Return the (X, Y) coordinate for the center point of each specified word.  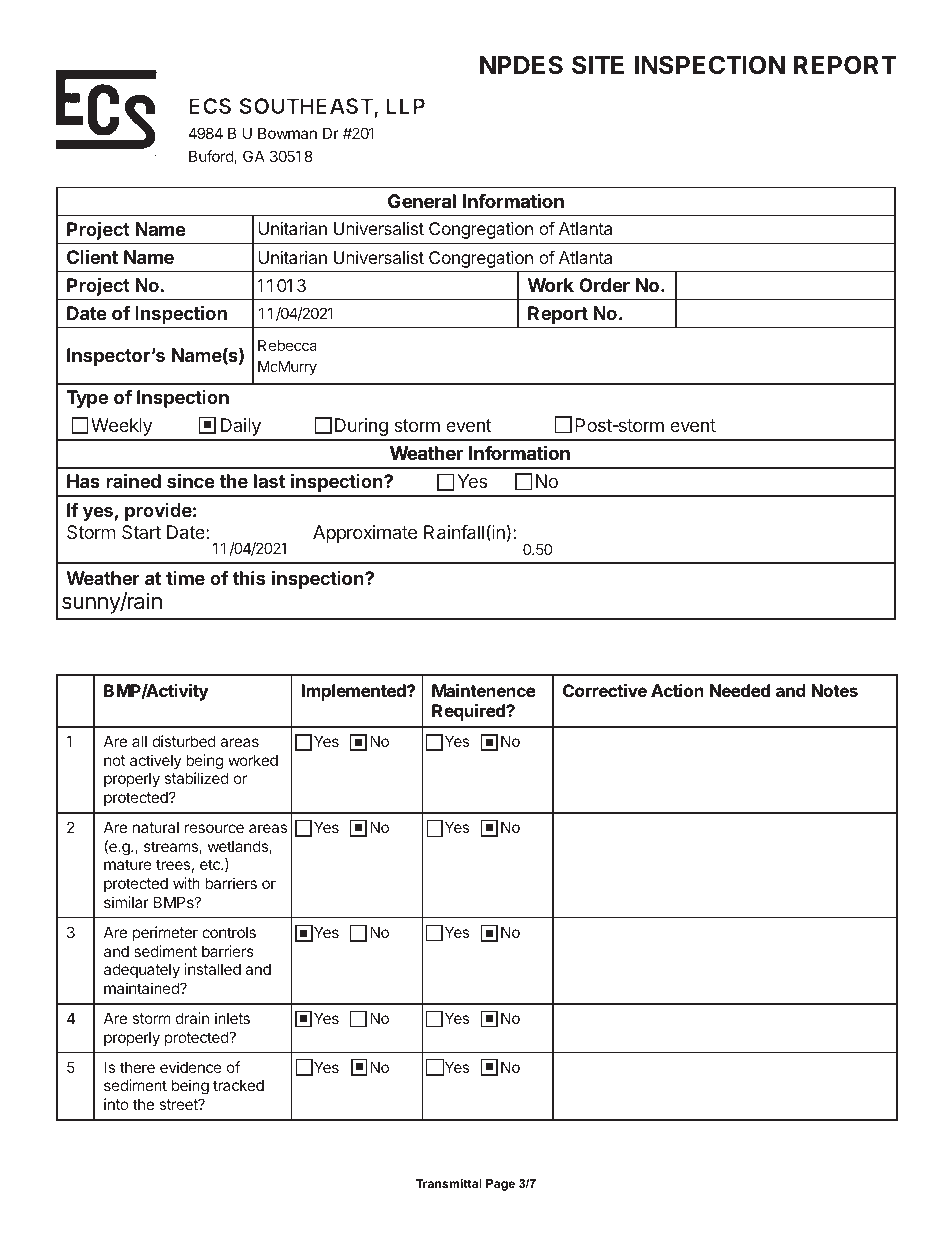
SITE (598, 65)
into (116, 1104)
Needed (740, 690)
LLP (405, 106)
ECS (210, 106)
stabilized (197, 778)
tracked (238, 1085)
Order (604, 285)
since (191, 480)
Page (500, 1185)
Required (469, 712)
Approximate (365, 534)
